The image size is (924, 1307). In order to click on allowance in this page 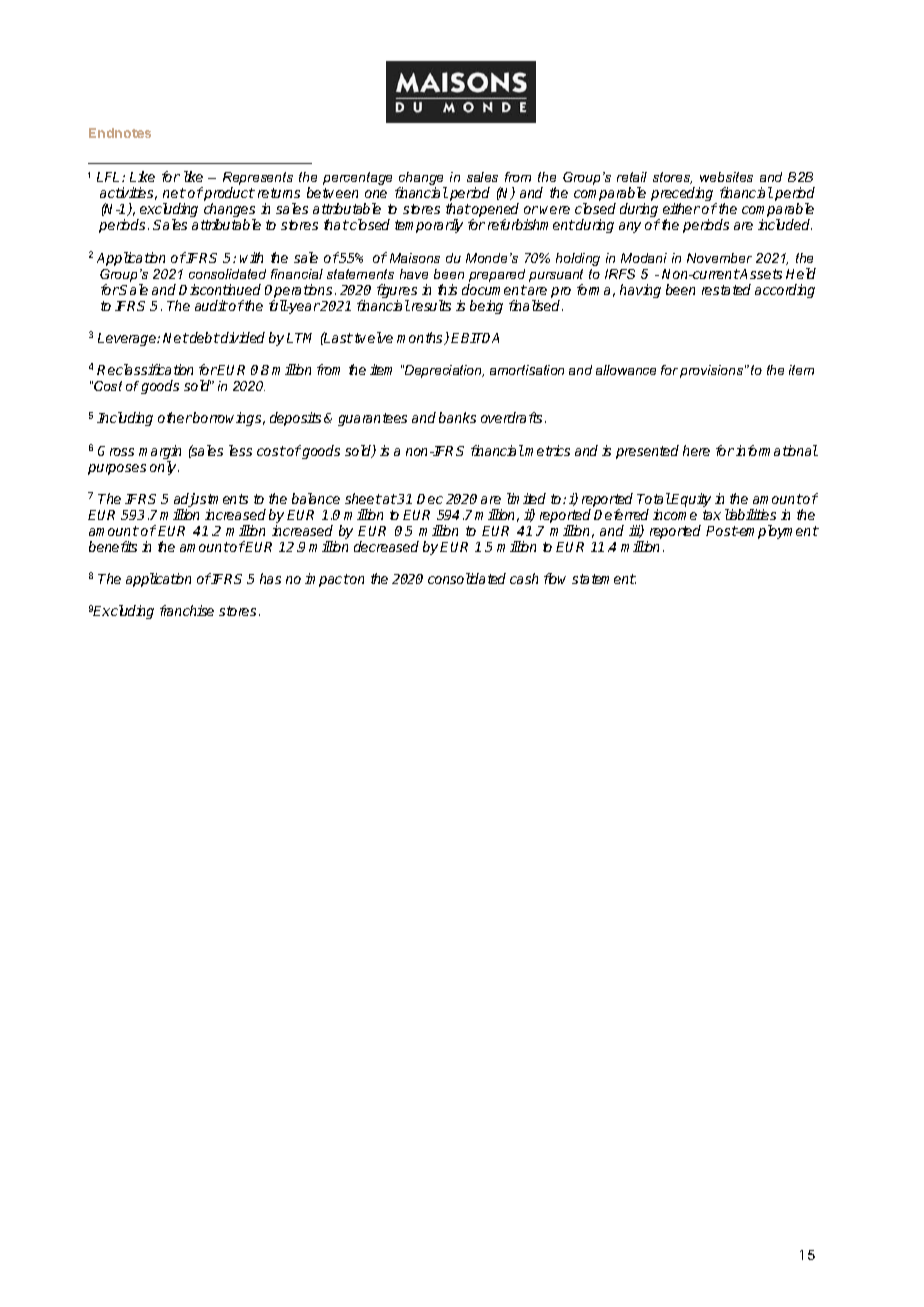, I will do `click(626, 370)`.
